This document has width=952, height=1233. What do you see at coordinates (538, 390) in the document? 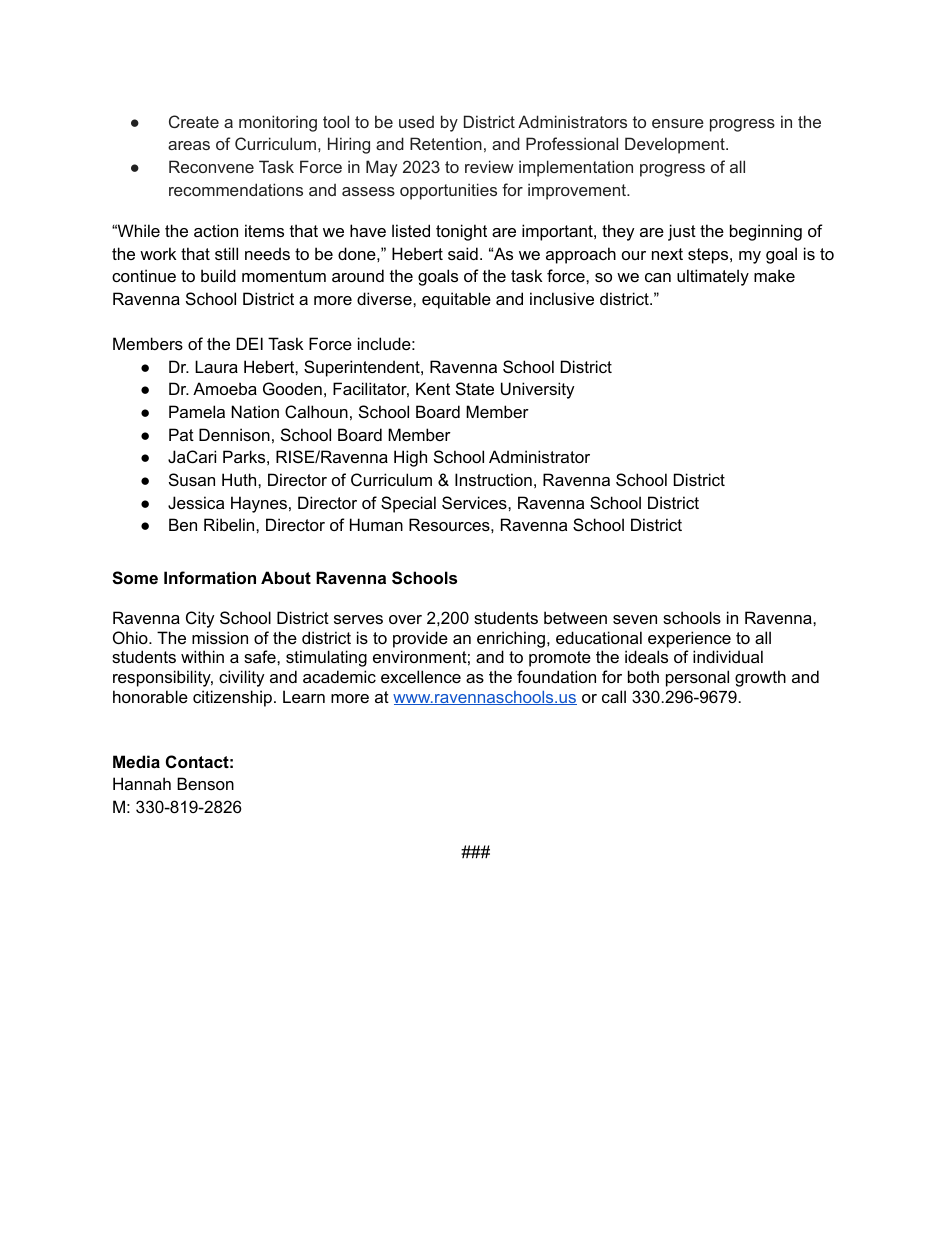
I see `University` at bounding box center [538, 390].
